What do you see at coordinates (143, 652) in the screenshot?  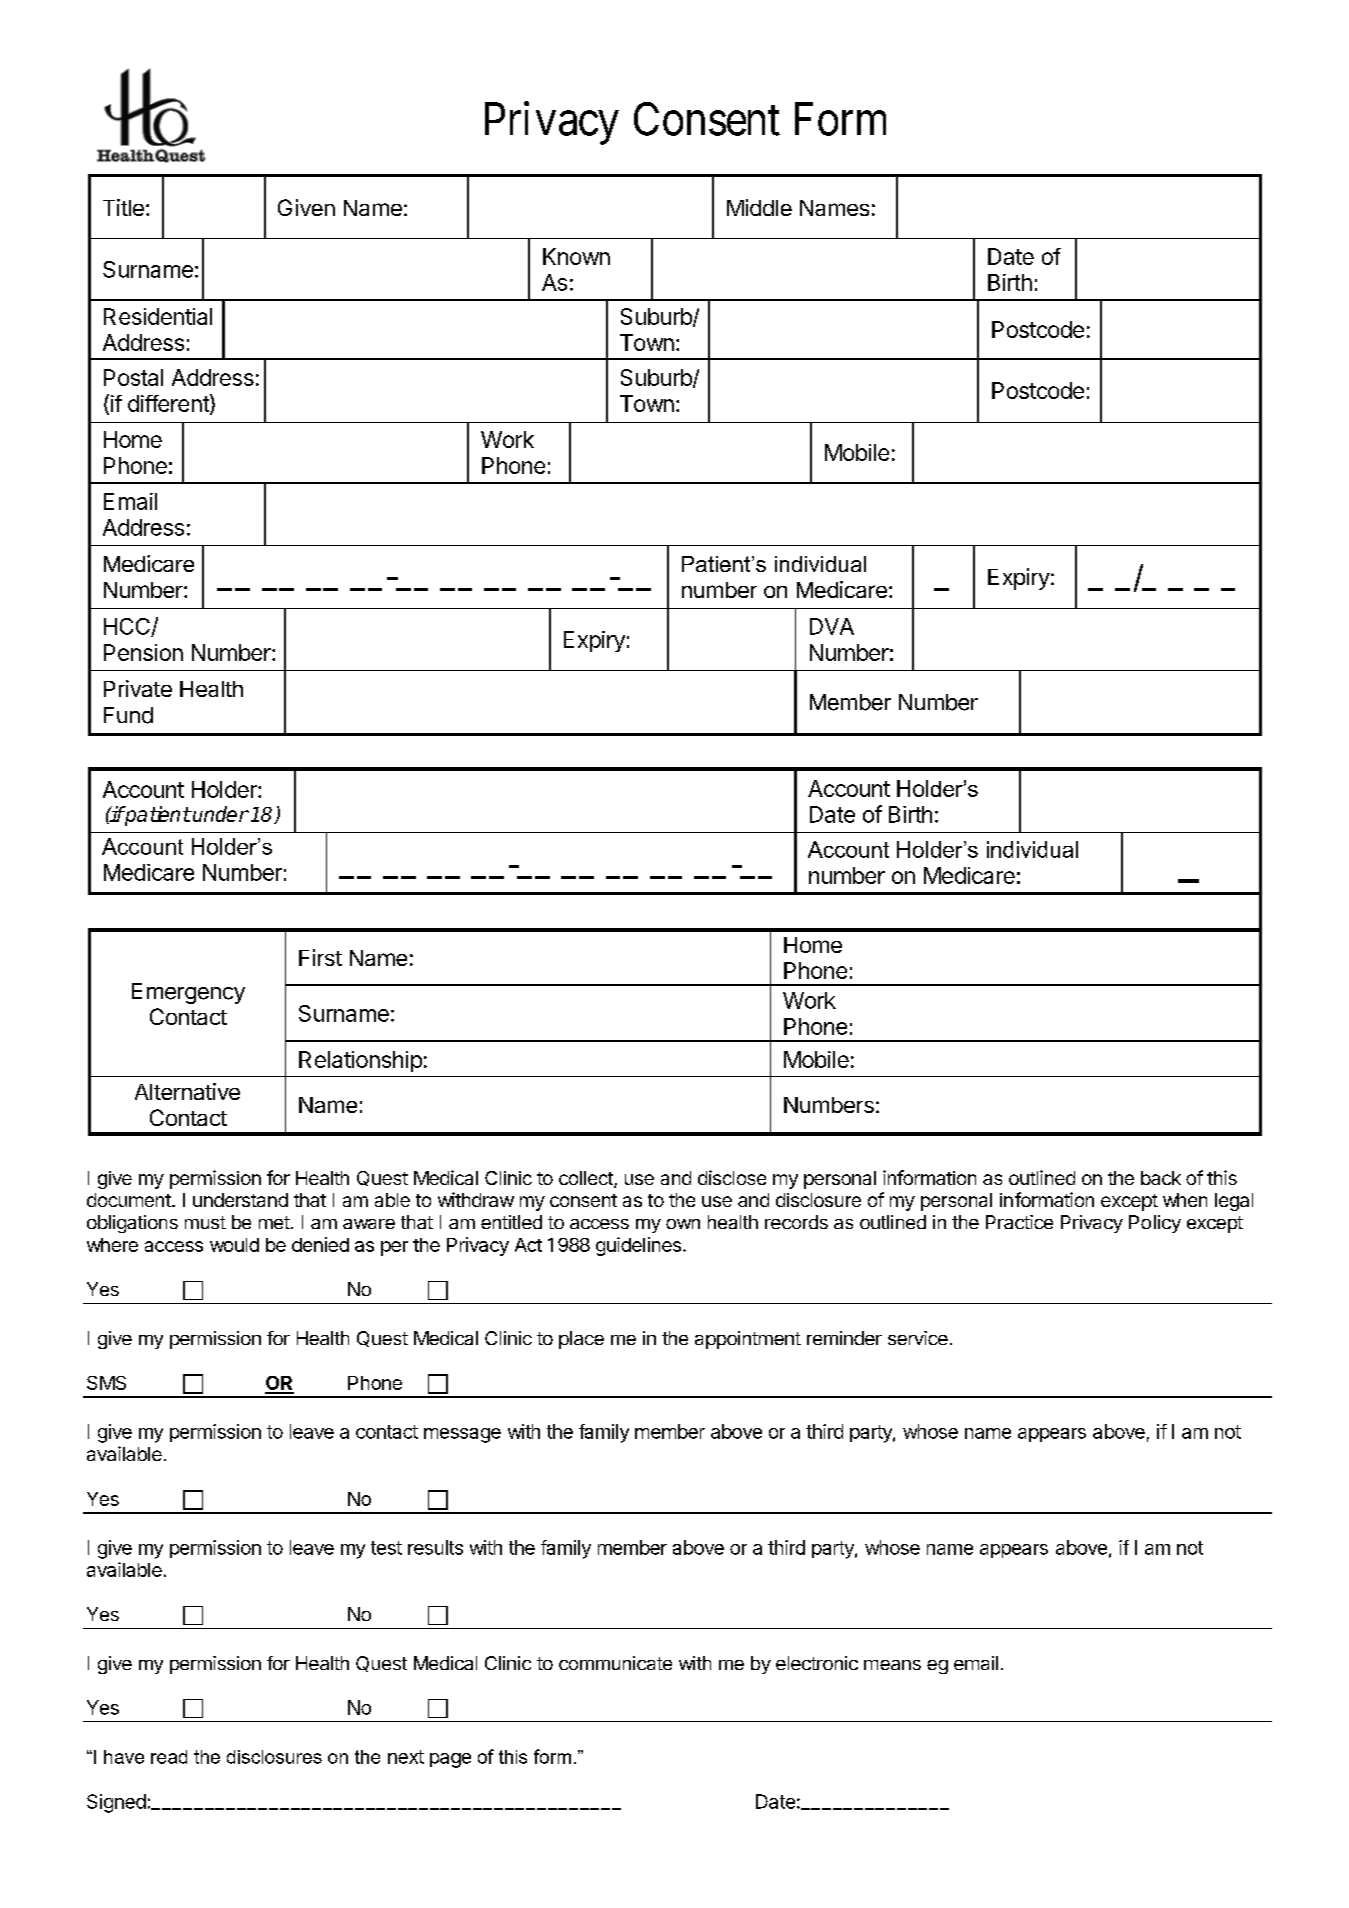 I see `Pension` at bounding box center [143, 652].
